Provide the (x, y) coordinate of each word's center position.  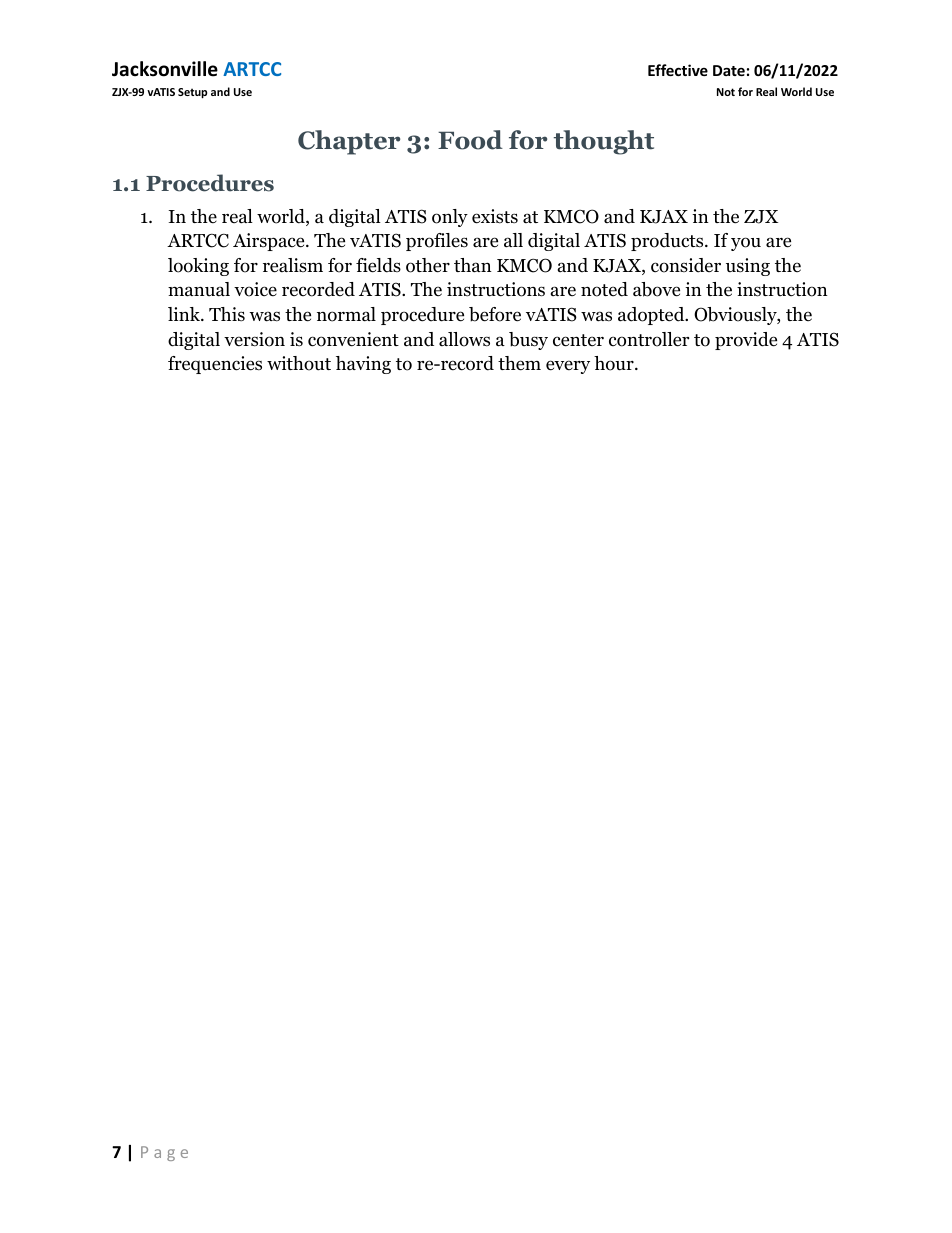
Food (470, 140)
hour (615, 363)
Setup (192, 93)
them (519, 363)
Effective (678, 70)
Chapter (349, 142)
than (473, 265)
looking (198, 267)
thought (604, 142)
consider (686, 265)
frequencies (215, 365)
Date (729, 70)
